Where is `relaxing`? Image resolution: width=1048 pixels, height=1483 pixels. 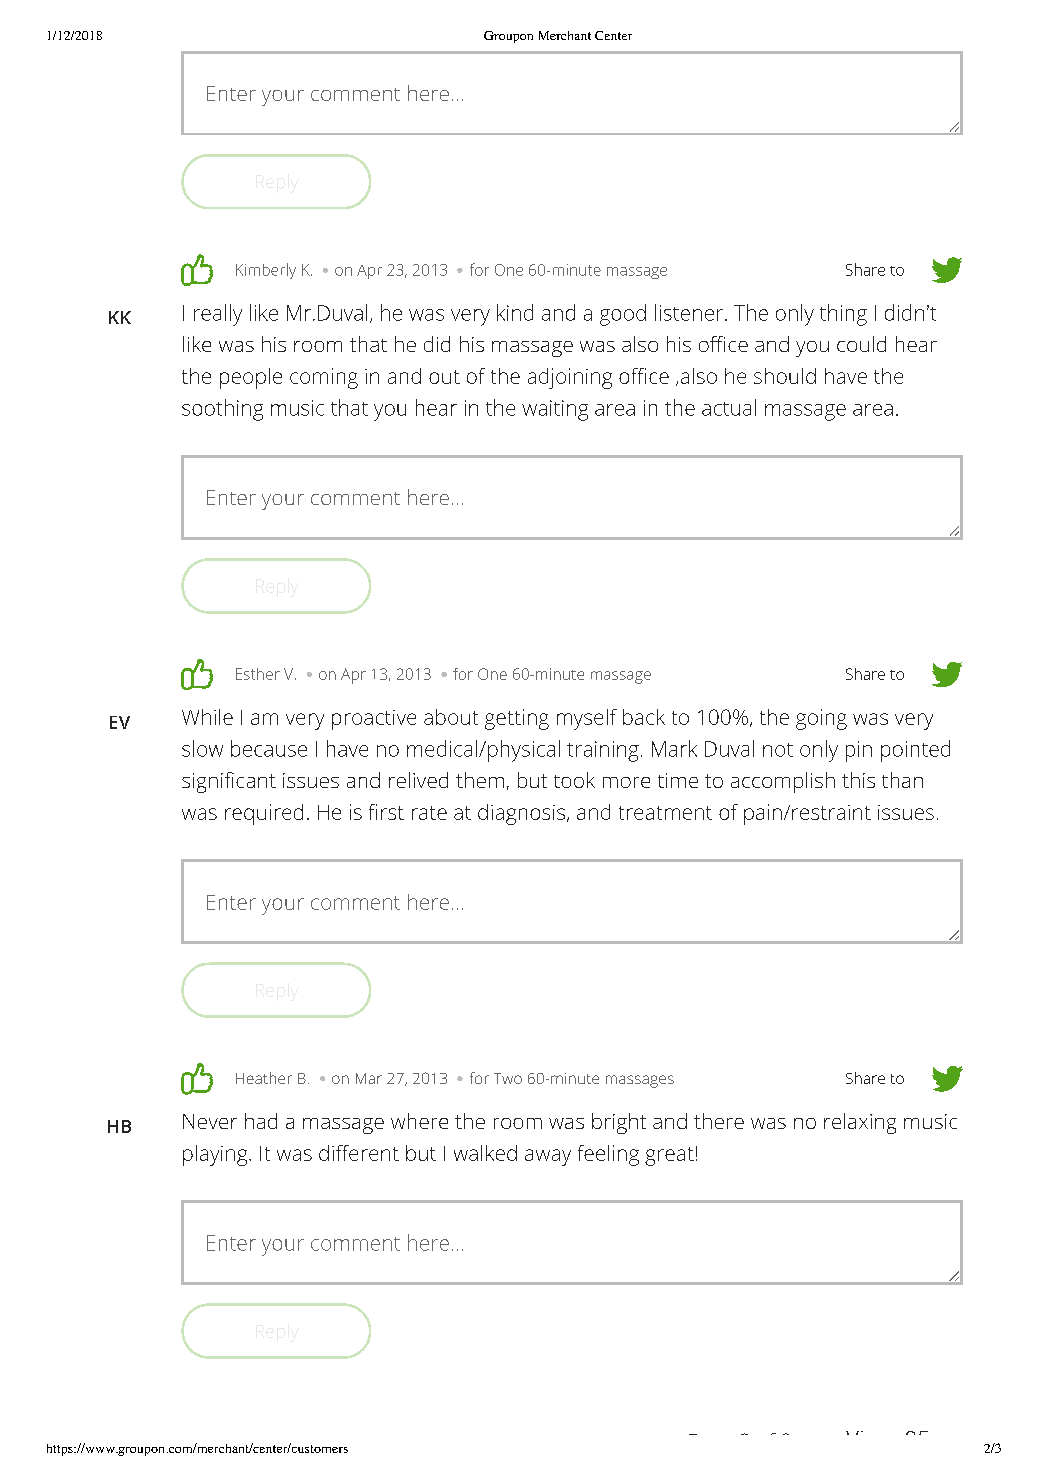
relaxing is located at coordinates (860, 1123).
